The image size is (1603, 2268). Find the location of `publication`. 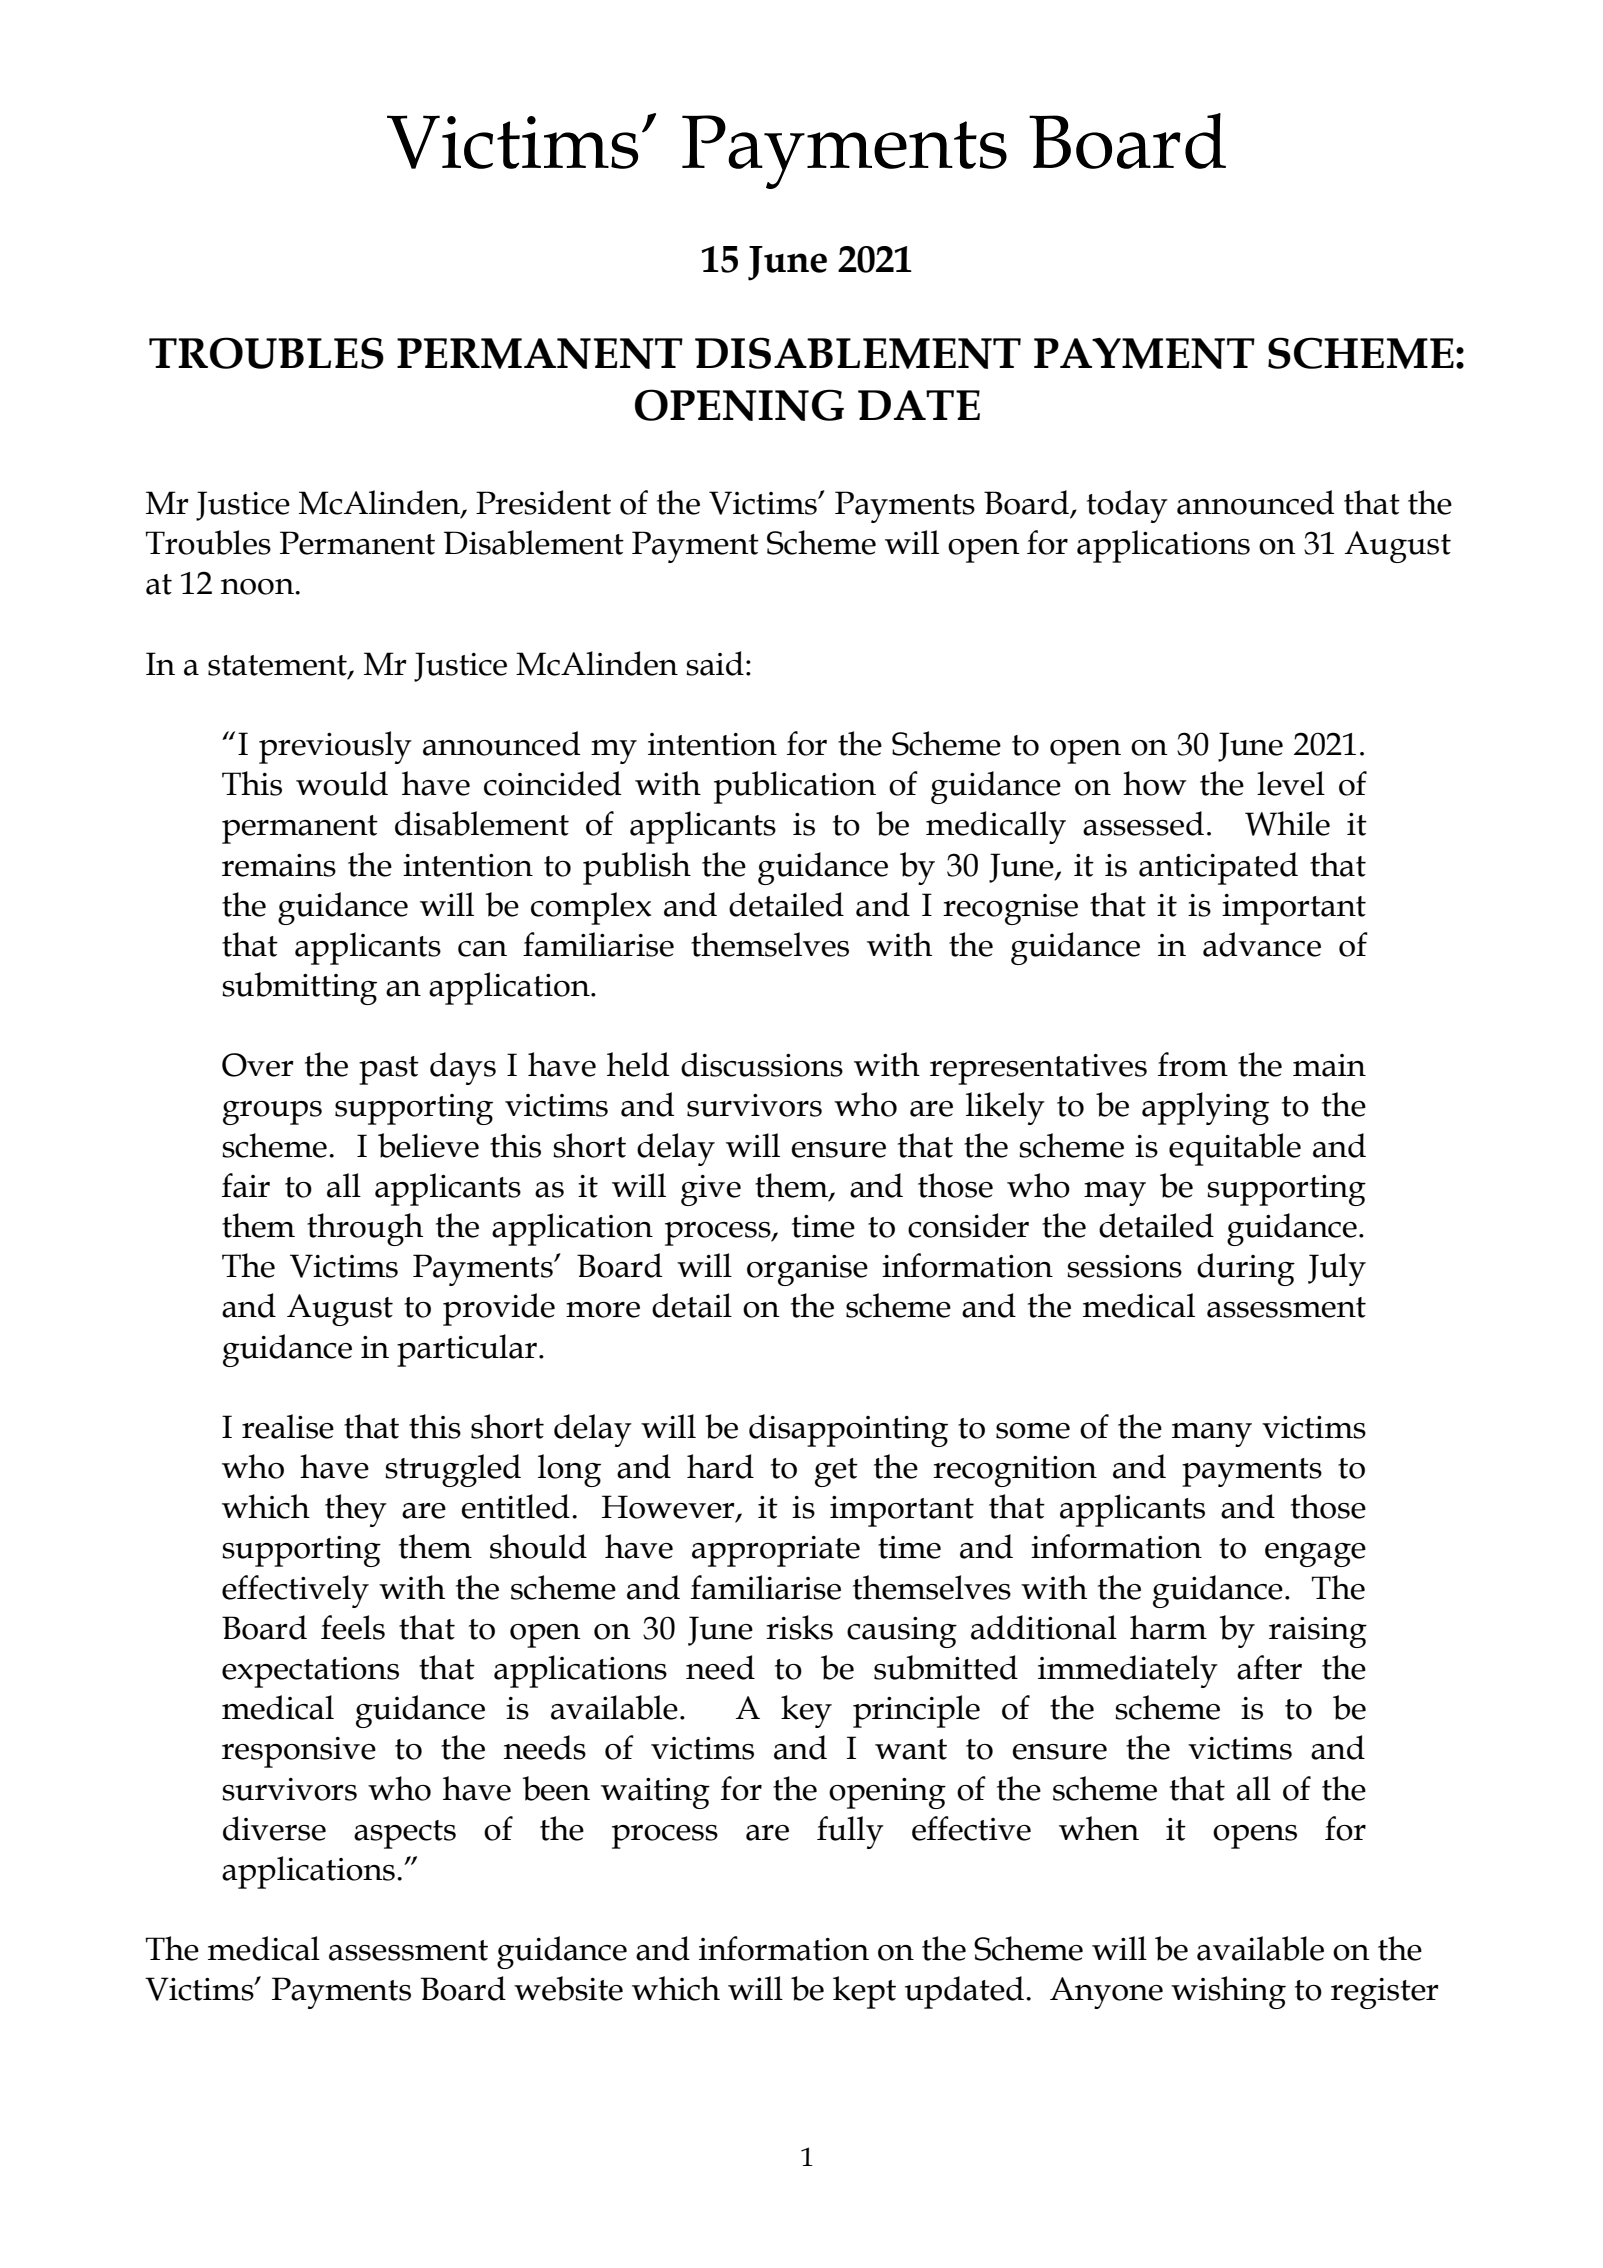

publication is located at coordinates (795, 787).
